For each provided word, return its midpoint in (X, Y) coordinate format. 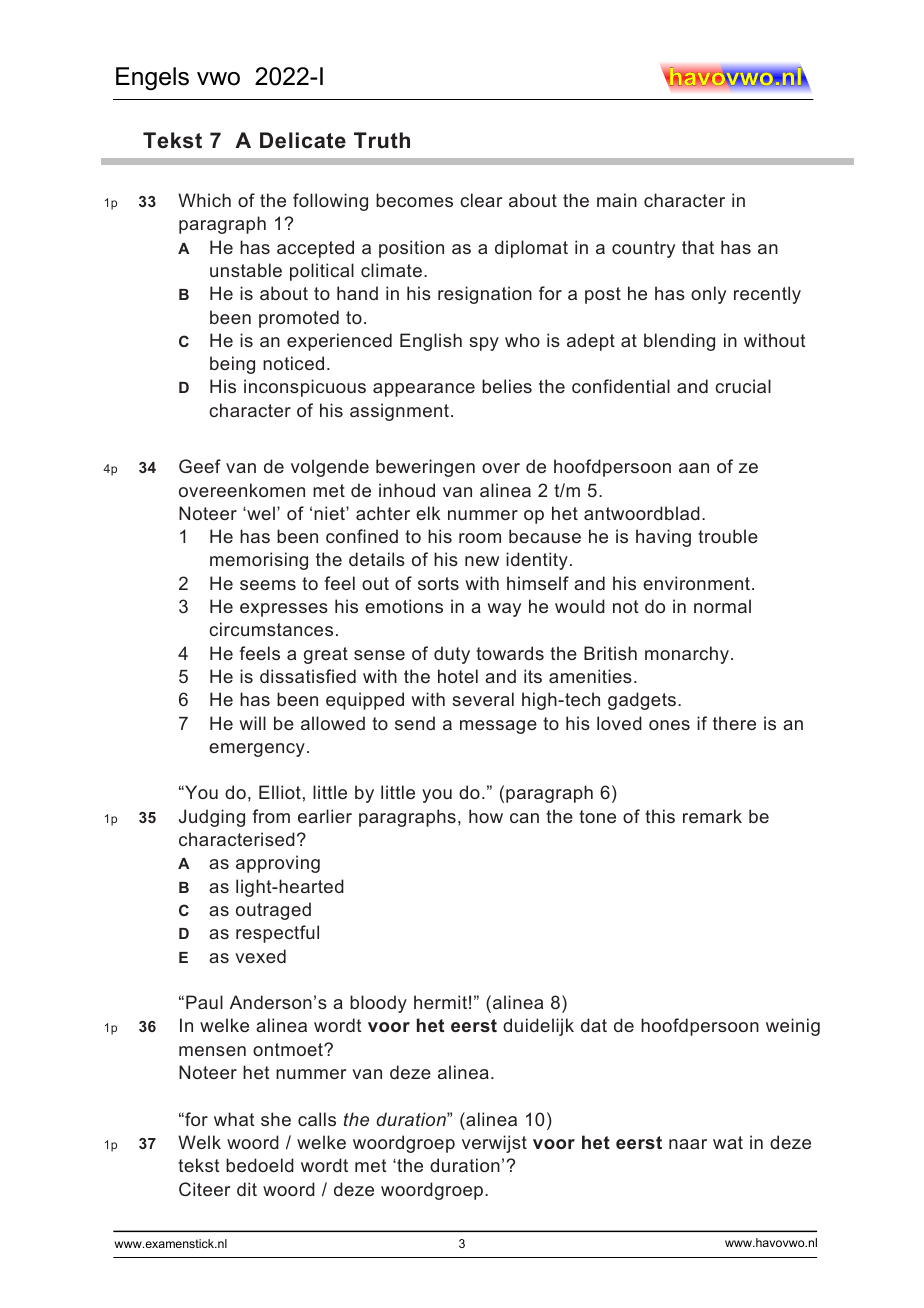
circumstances (271, 629)
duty (452, 655)
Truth (382, 140)
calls (317, 1119)
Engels (152, 79)
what (234, 1119)
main (617, 200)
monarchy (687, 655)
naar (688, 1144)
